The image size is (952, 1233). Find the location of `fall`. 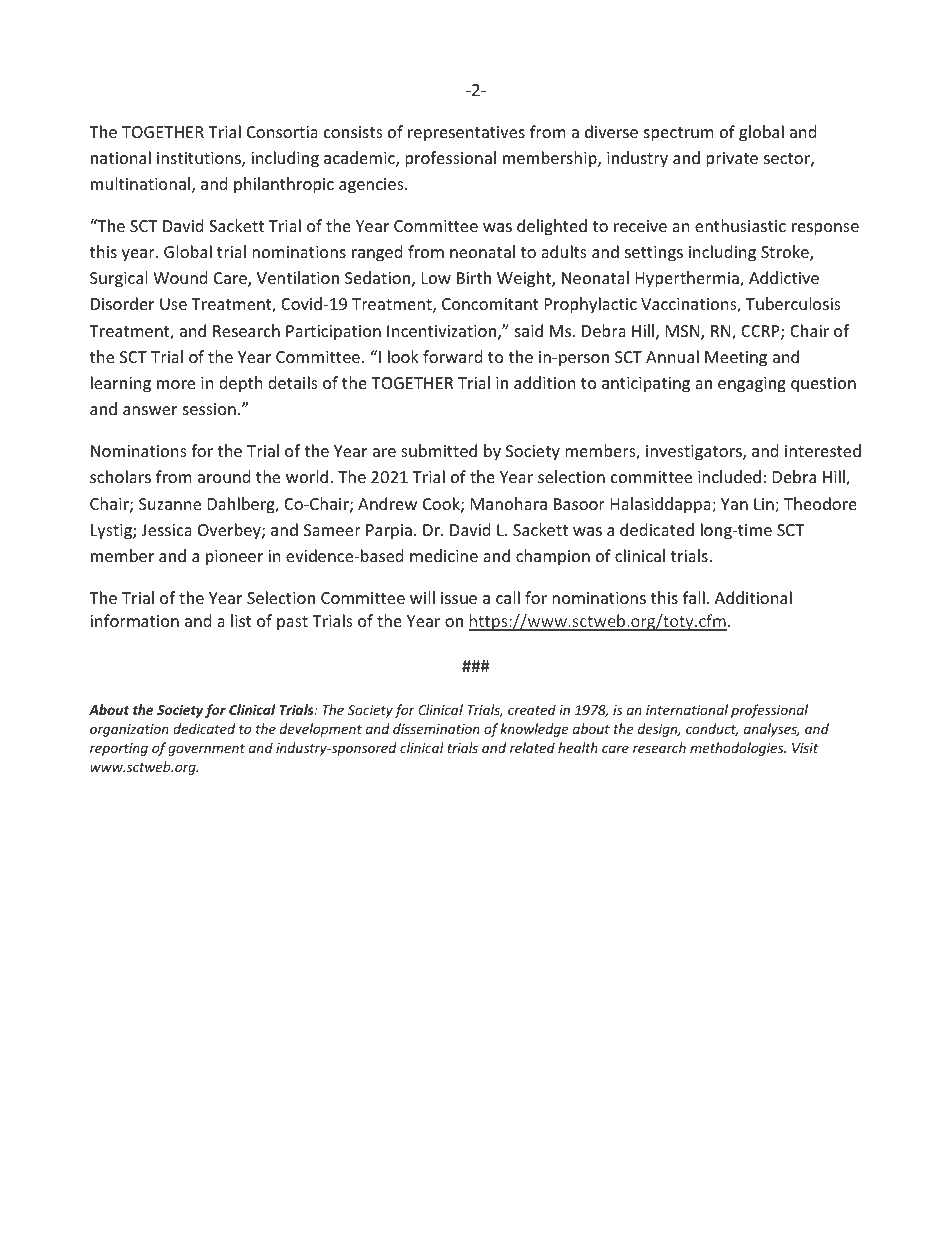

fall is located at coordinates (694, 597).
